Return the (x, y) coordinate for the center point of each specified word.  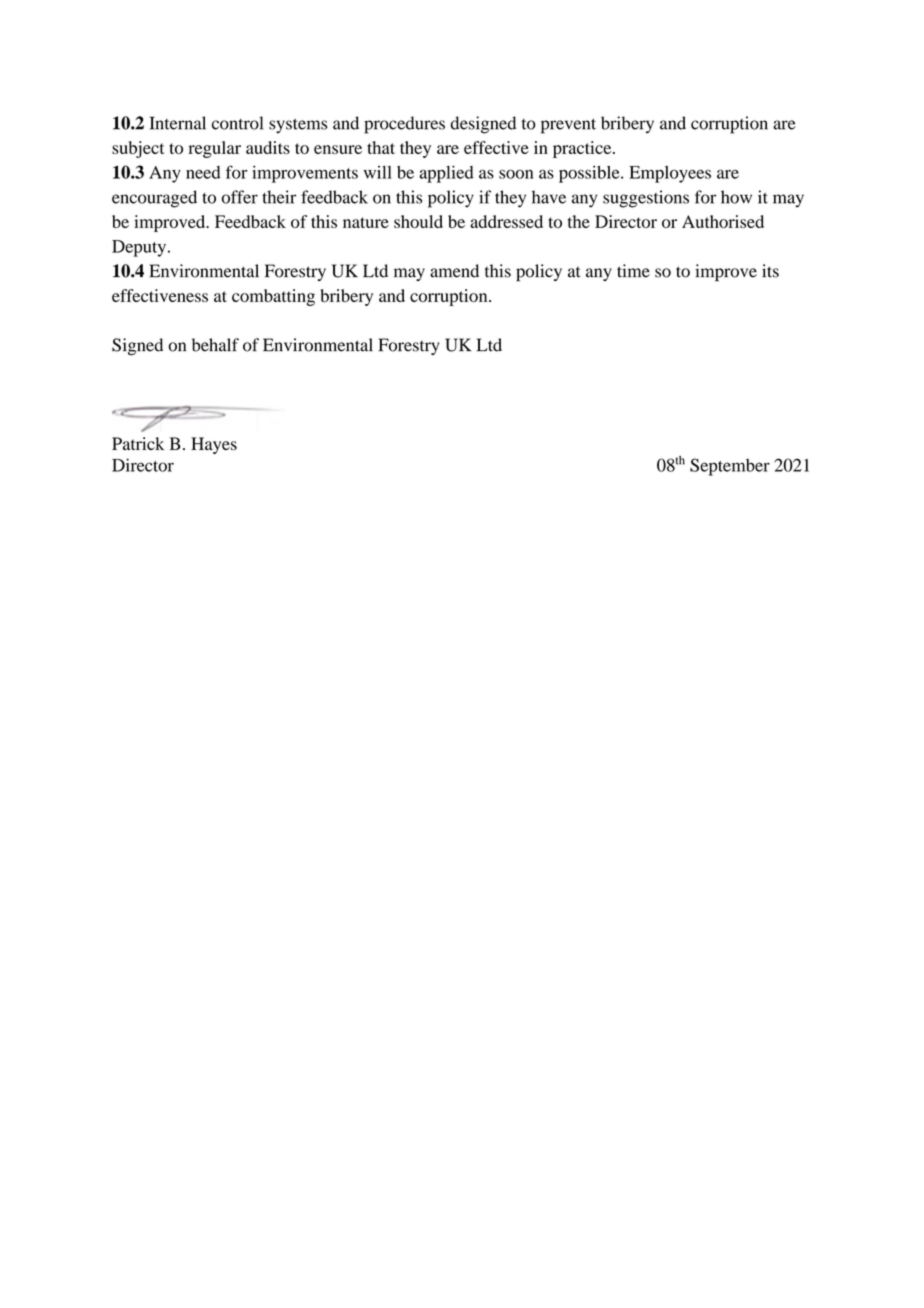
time (633, 271)
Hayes (214, 445)
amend (454, 271)
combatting (273, 297)
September (730, 467)
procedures (404, 125)
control (237, 123)
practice (583, 149)
